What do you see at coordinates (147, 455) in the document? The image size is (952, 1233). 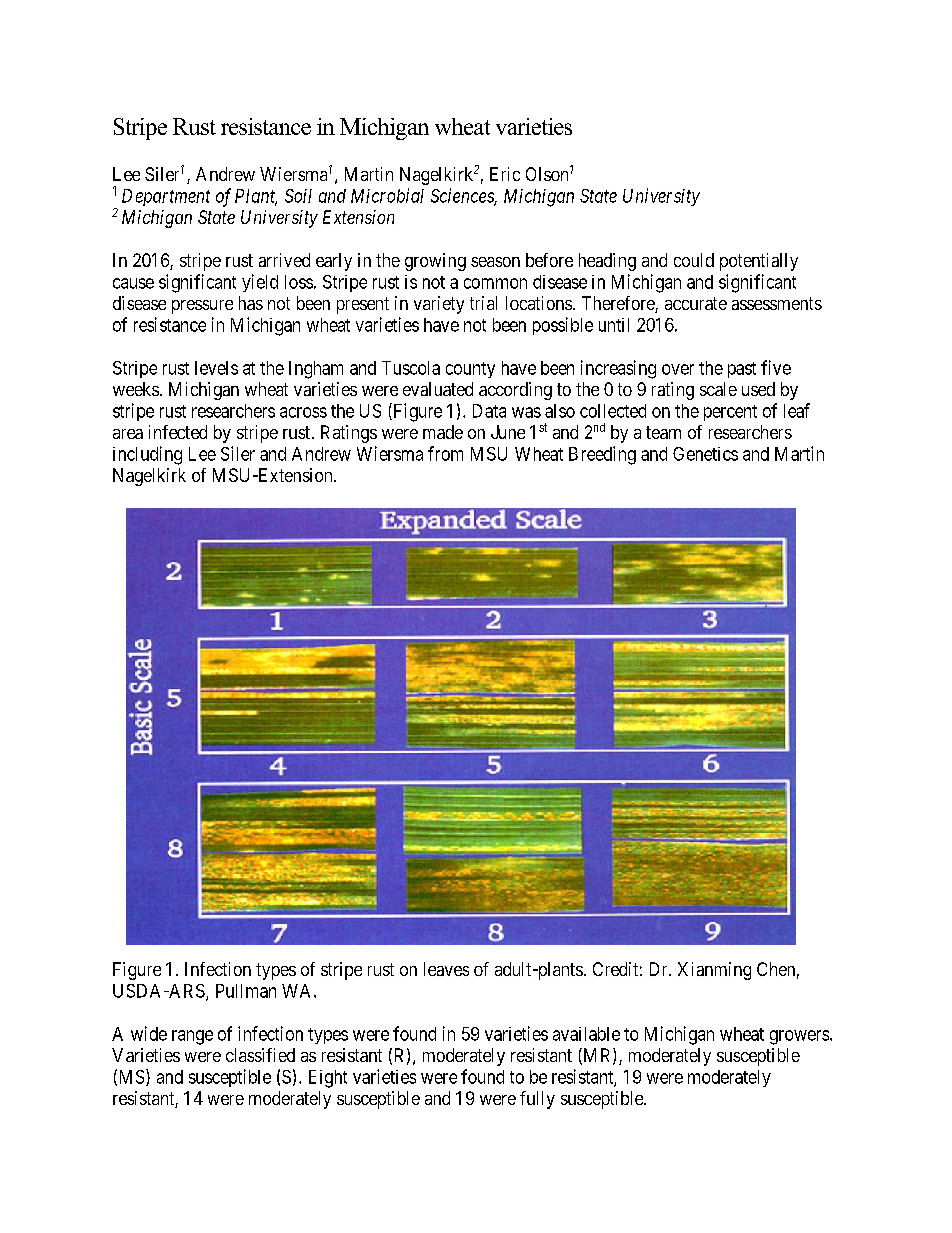 I see `including` at bounding box center [147, 455].
